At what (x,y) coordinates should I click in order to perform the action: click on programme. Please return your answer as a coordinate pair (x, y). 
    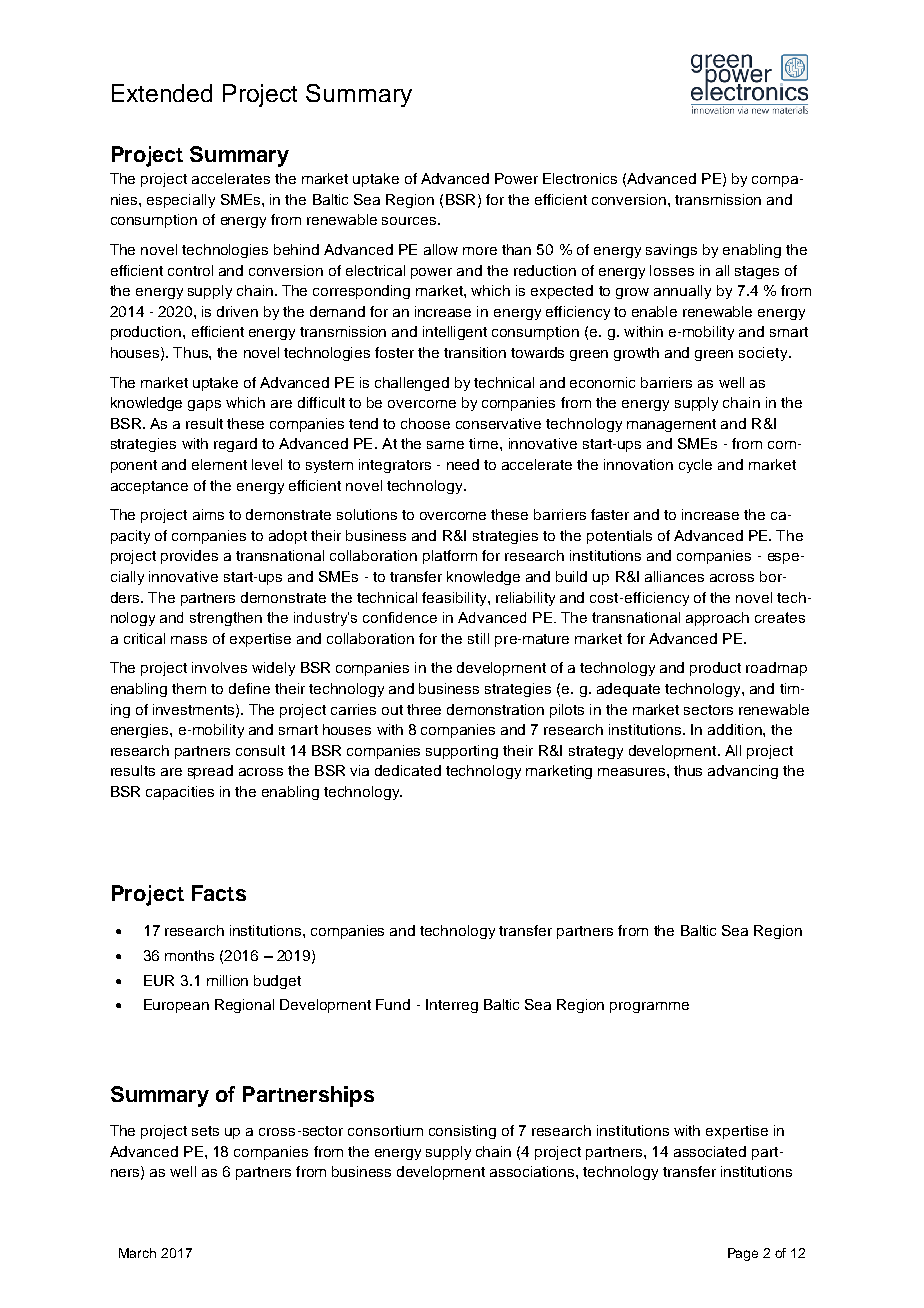
    Looking at the image, I should click on (649, 1007).
